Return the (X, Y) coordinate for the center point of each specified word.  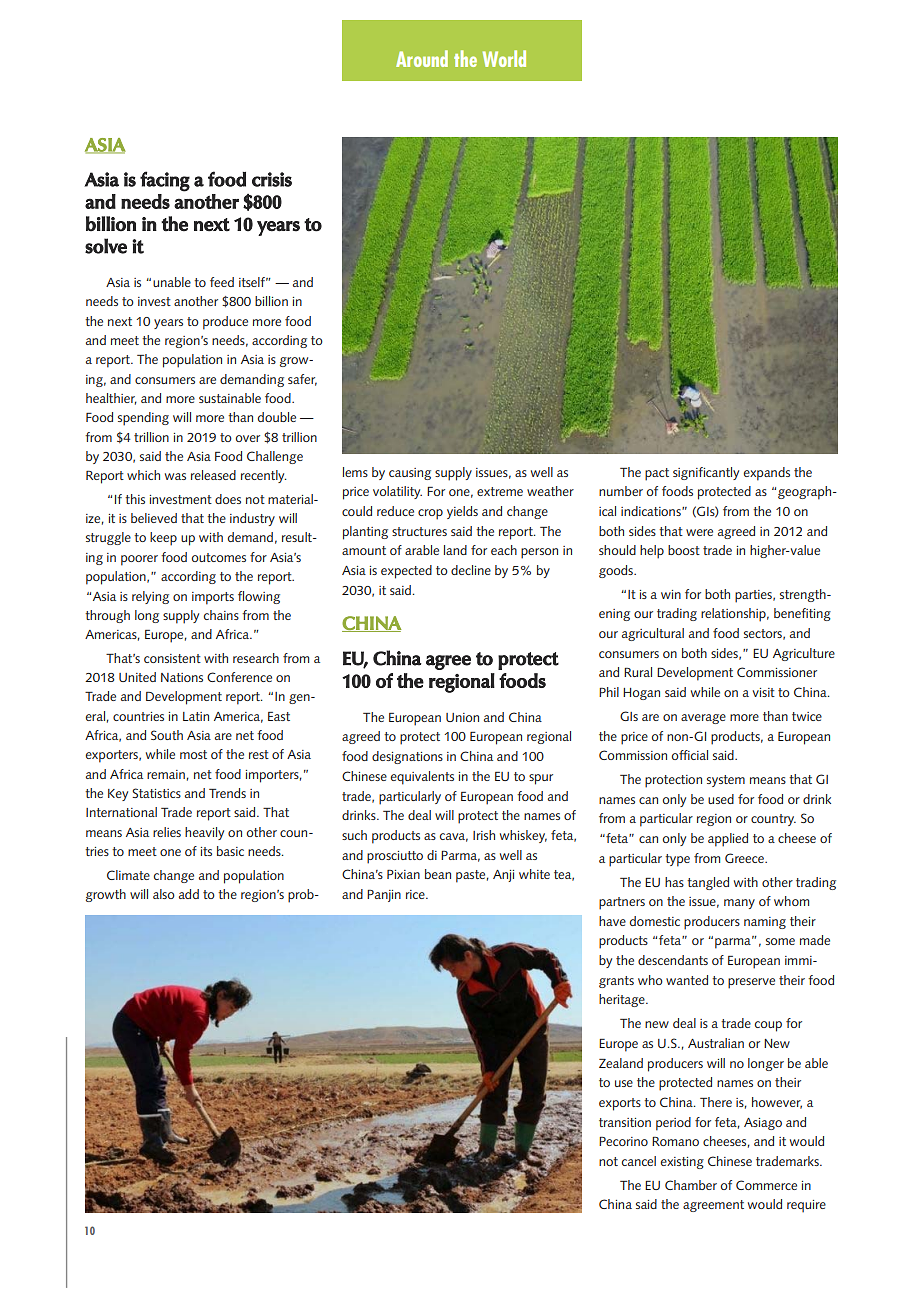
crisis (272, 179)
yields (462, 512)
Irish (484, 835)
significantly (706, 473)
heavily (204, 833)
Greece (745, 858)
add (189, 894)
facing (165, 181)
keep (163, 539)
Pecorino (623, 1141)
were (699, 532)
